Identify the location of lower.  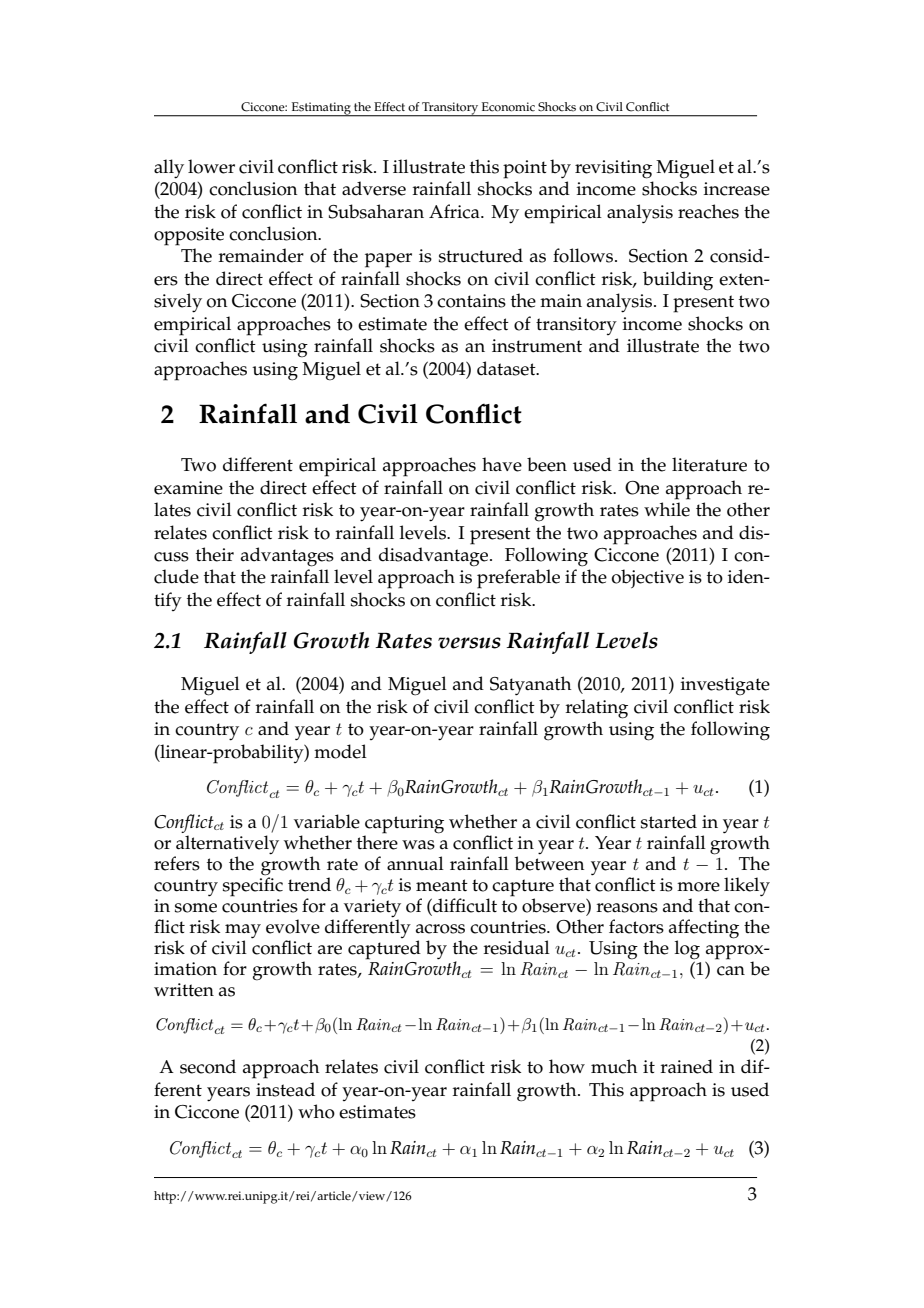
(211, 166).
